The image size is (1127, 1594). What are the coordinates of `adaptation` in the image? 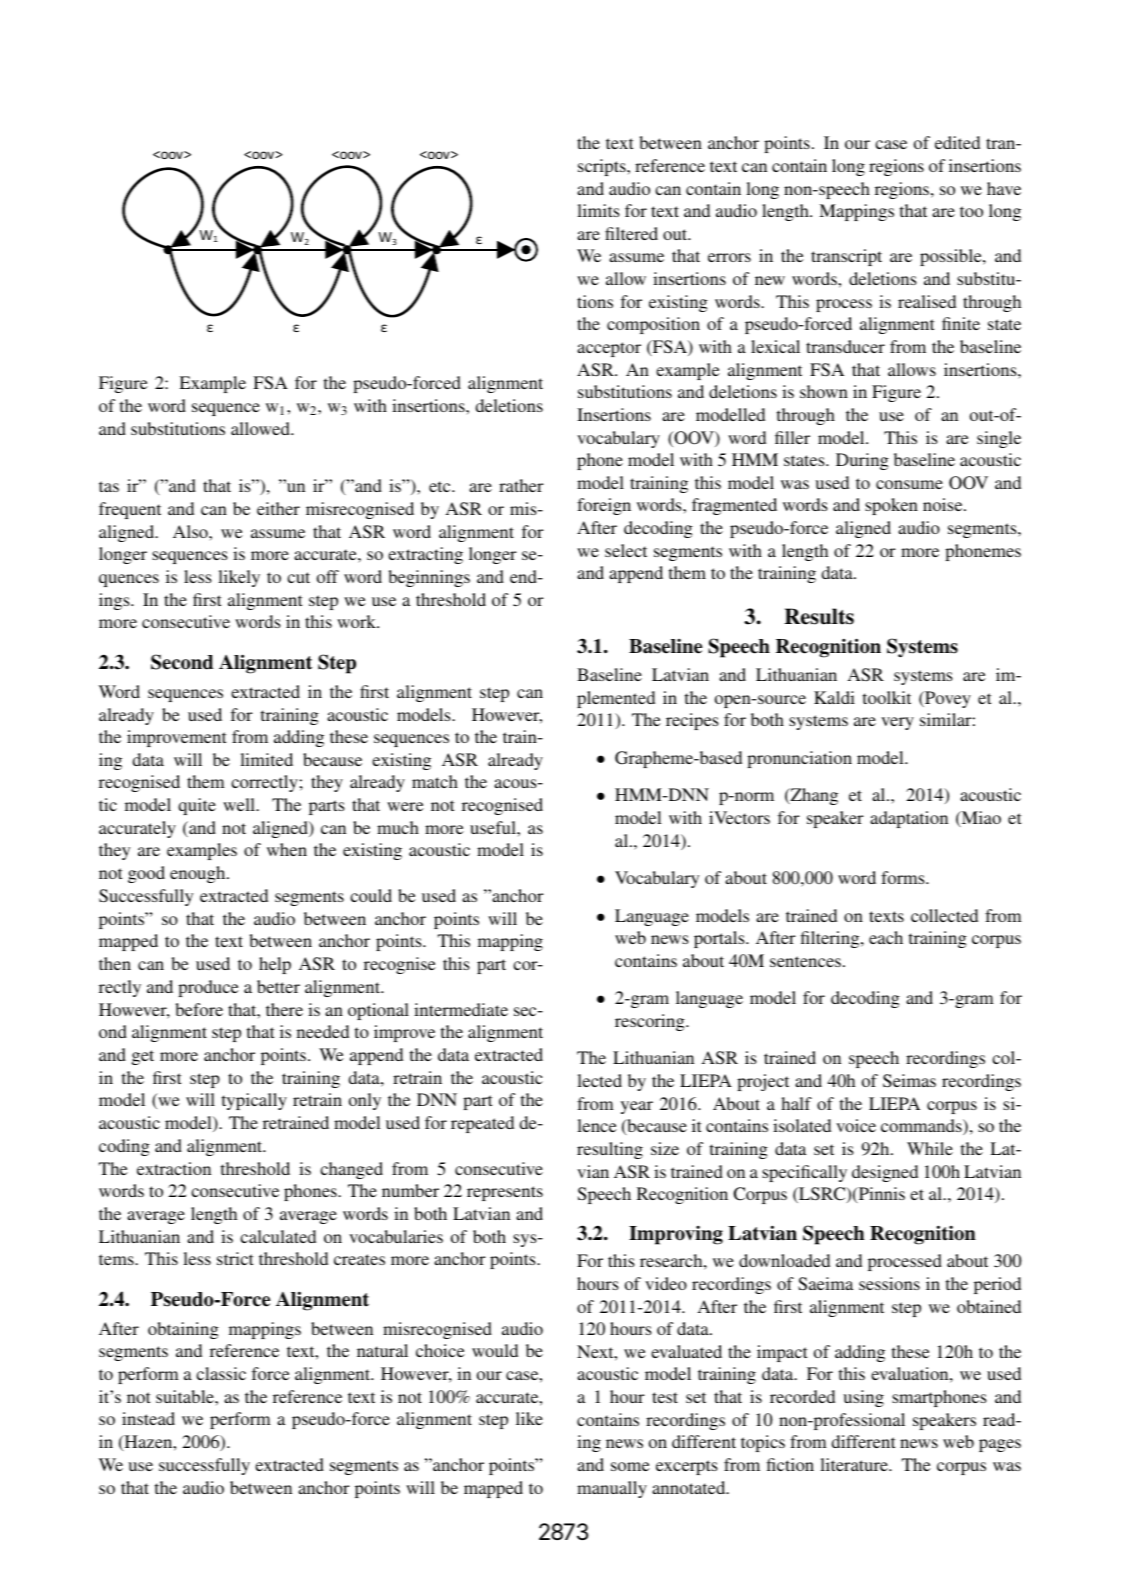 It's located at (909, 819).
